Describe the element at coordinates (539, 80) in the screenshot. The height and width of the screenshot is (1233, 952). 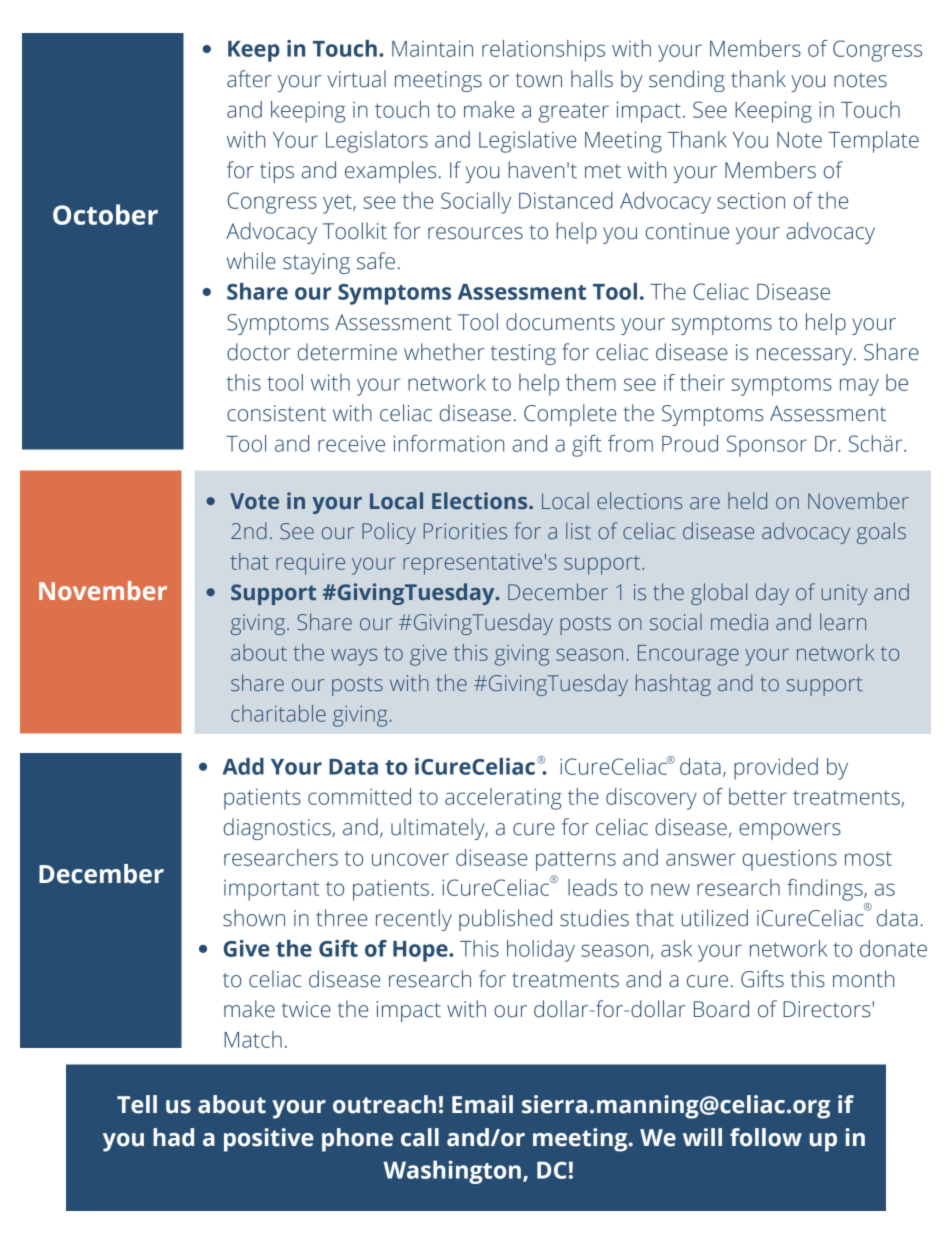
I see `town` at that location.
